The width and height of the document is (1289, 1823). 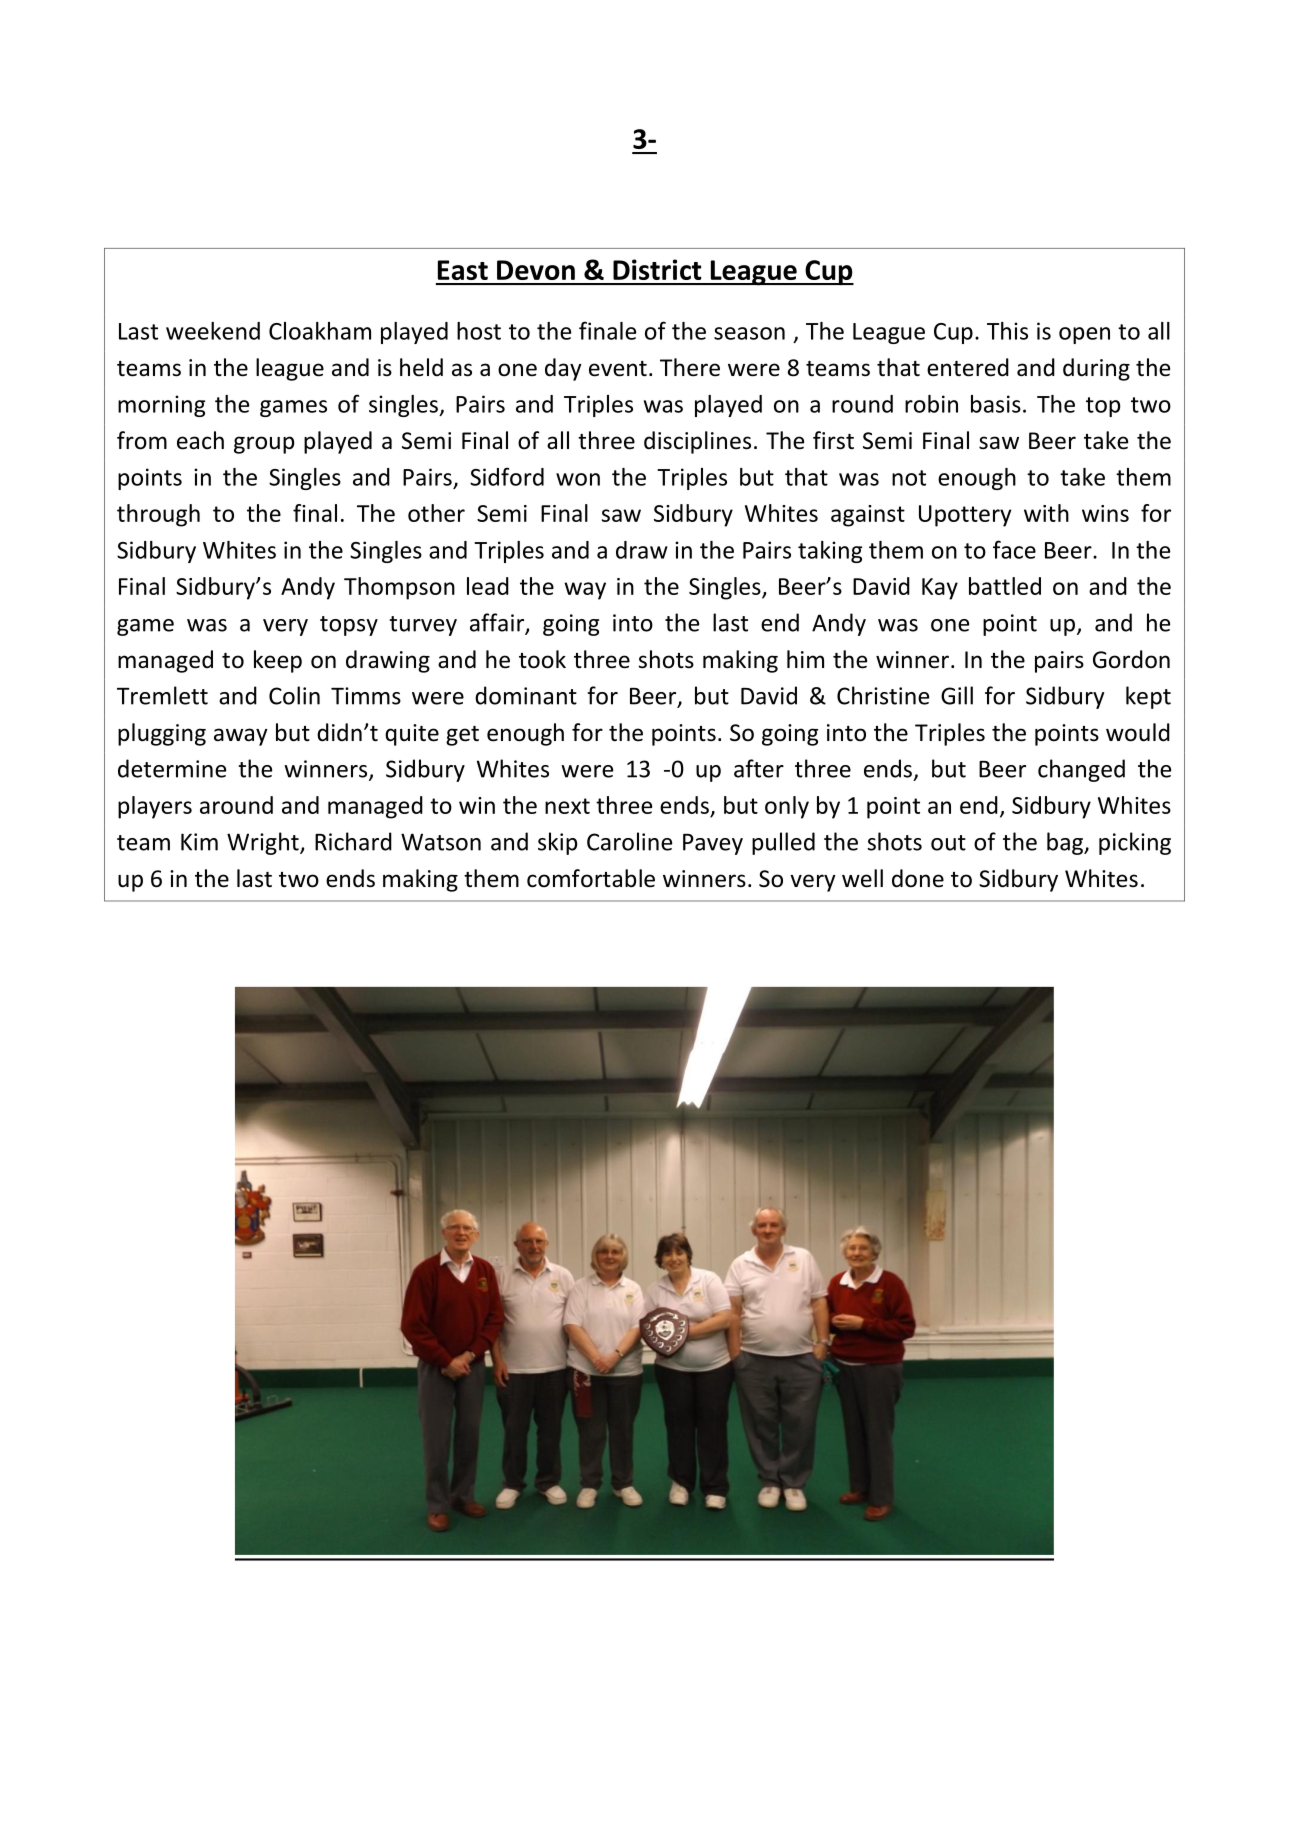 I want to click on Wright, so click(x=264, y=843).
